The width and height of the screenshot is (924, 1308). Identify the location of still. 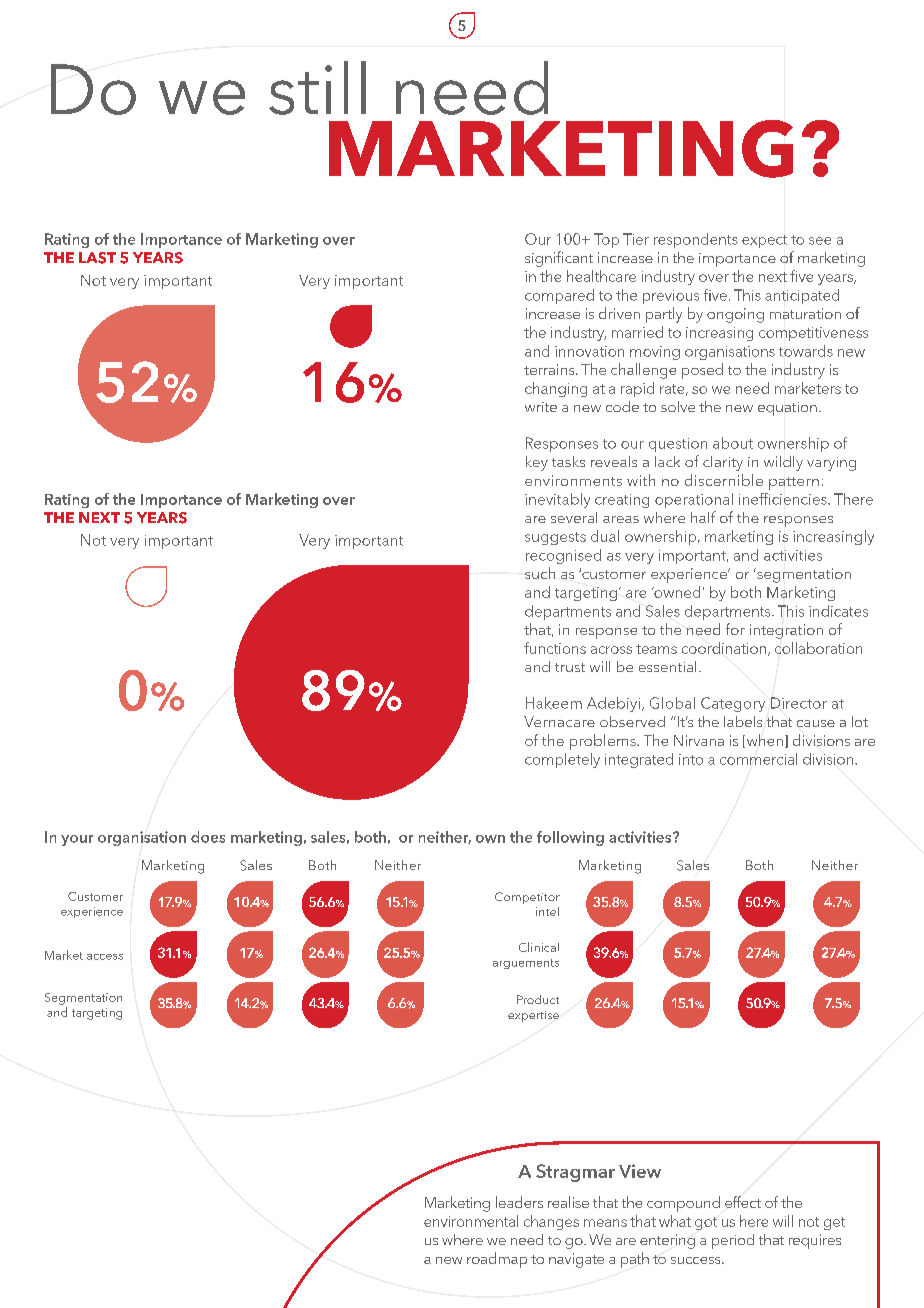
(317, 88).
